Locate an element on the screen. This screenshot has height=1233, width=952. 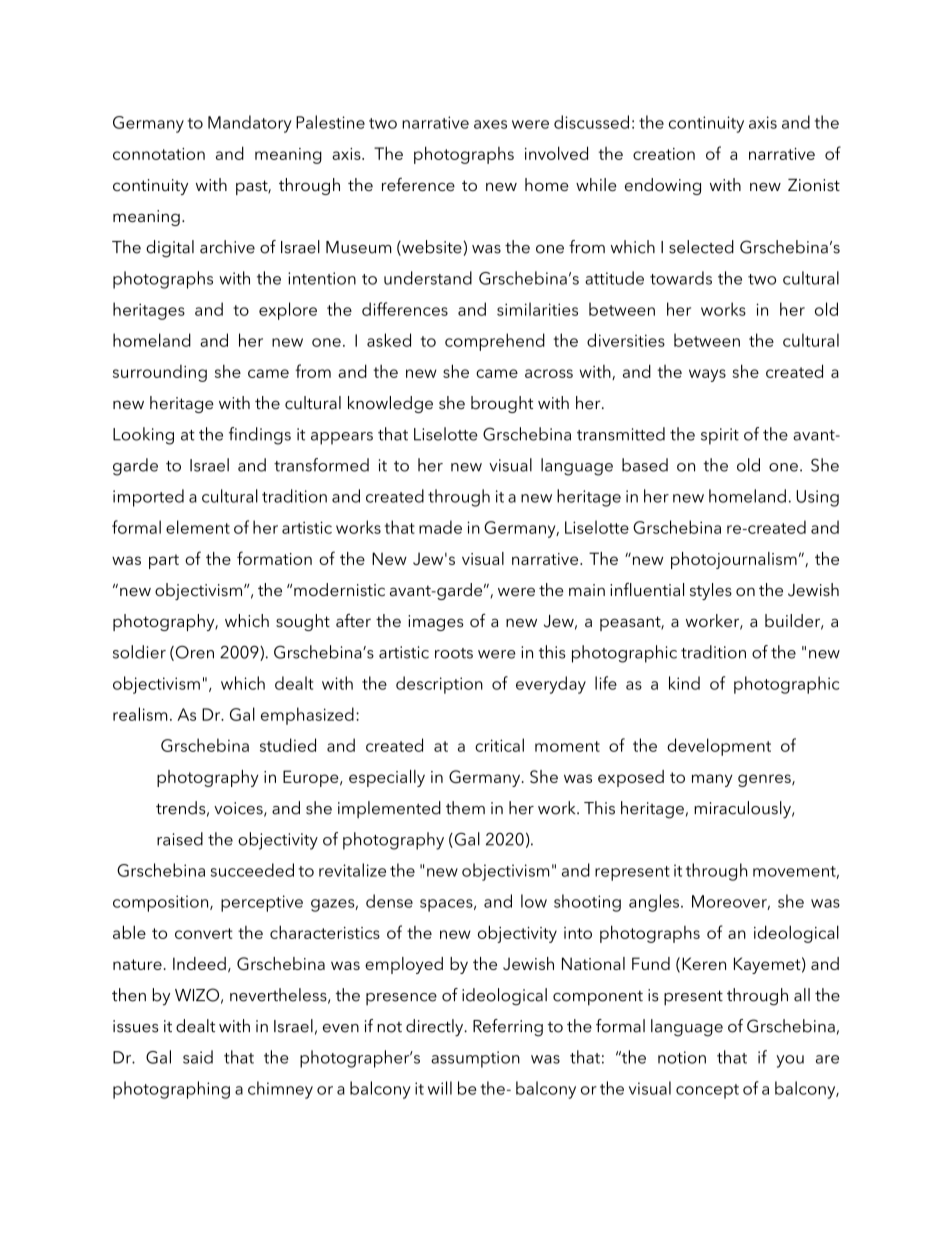
said is located at coordinates (198, 1057).
